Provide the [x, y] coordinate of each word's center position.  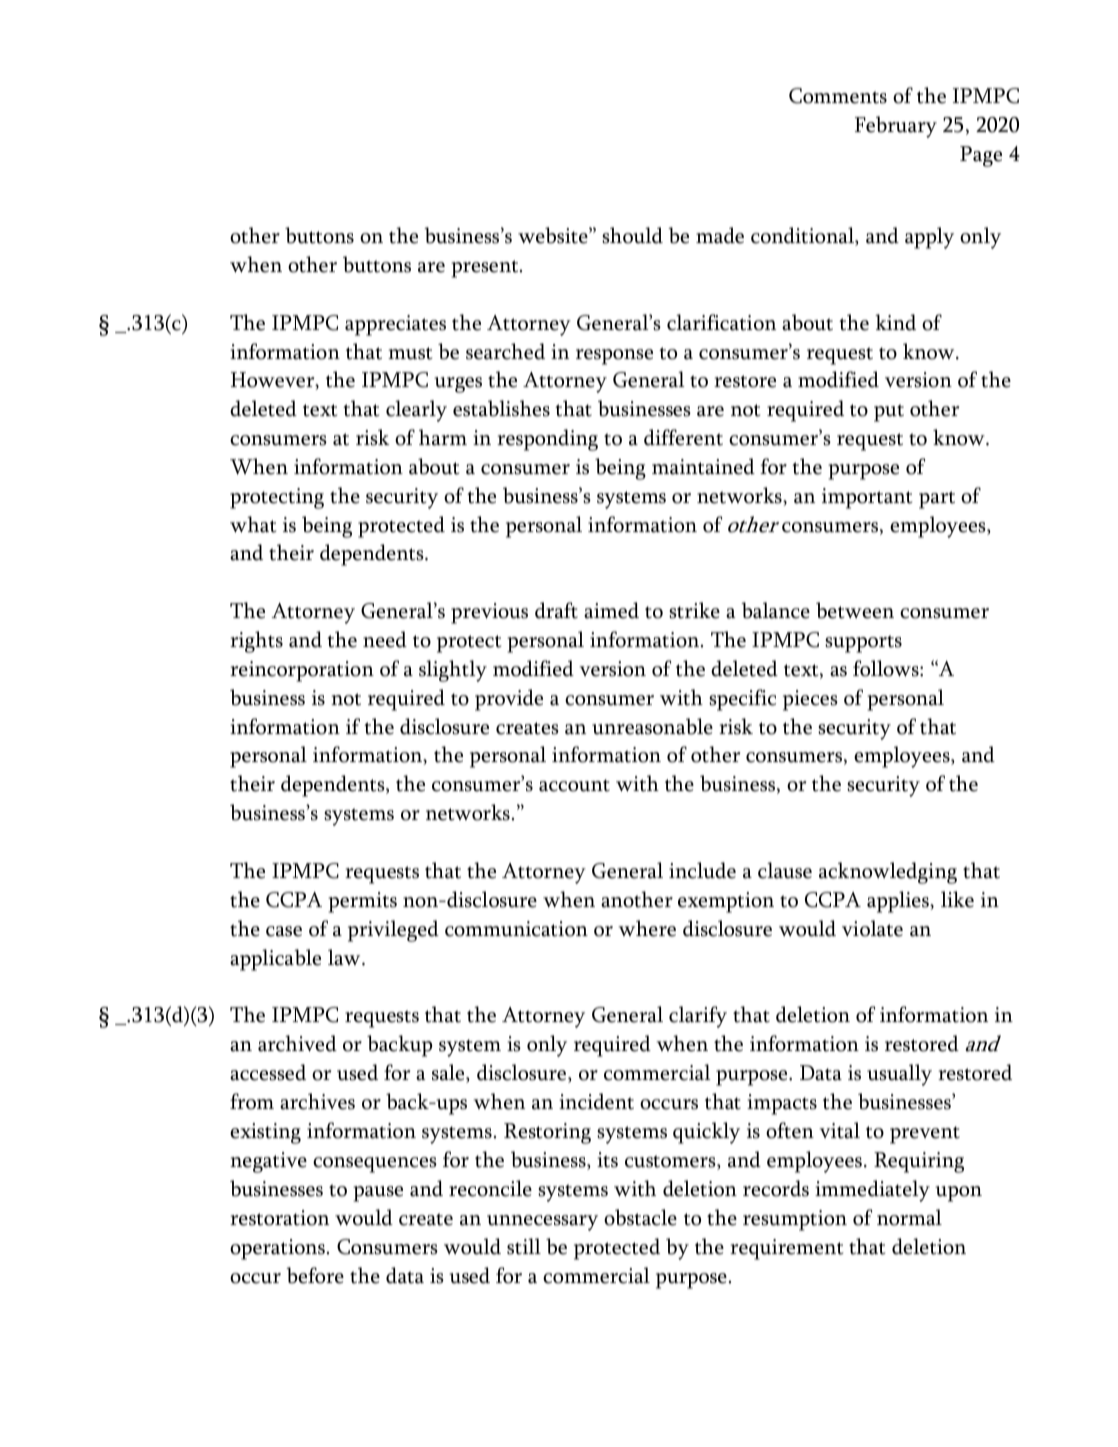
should [632, 235]
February [896, 127]
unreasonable [652, 726]
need [385, 639]
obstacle [640, 1217]
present [486, 269]
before [315, 1275]
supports [863, 644]
